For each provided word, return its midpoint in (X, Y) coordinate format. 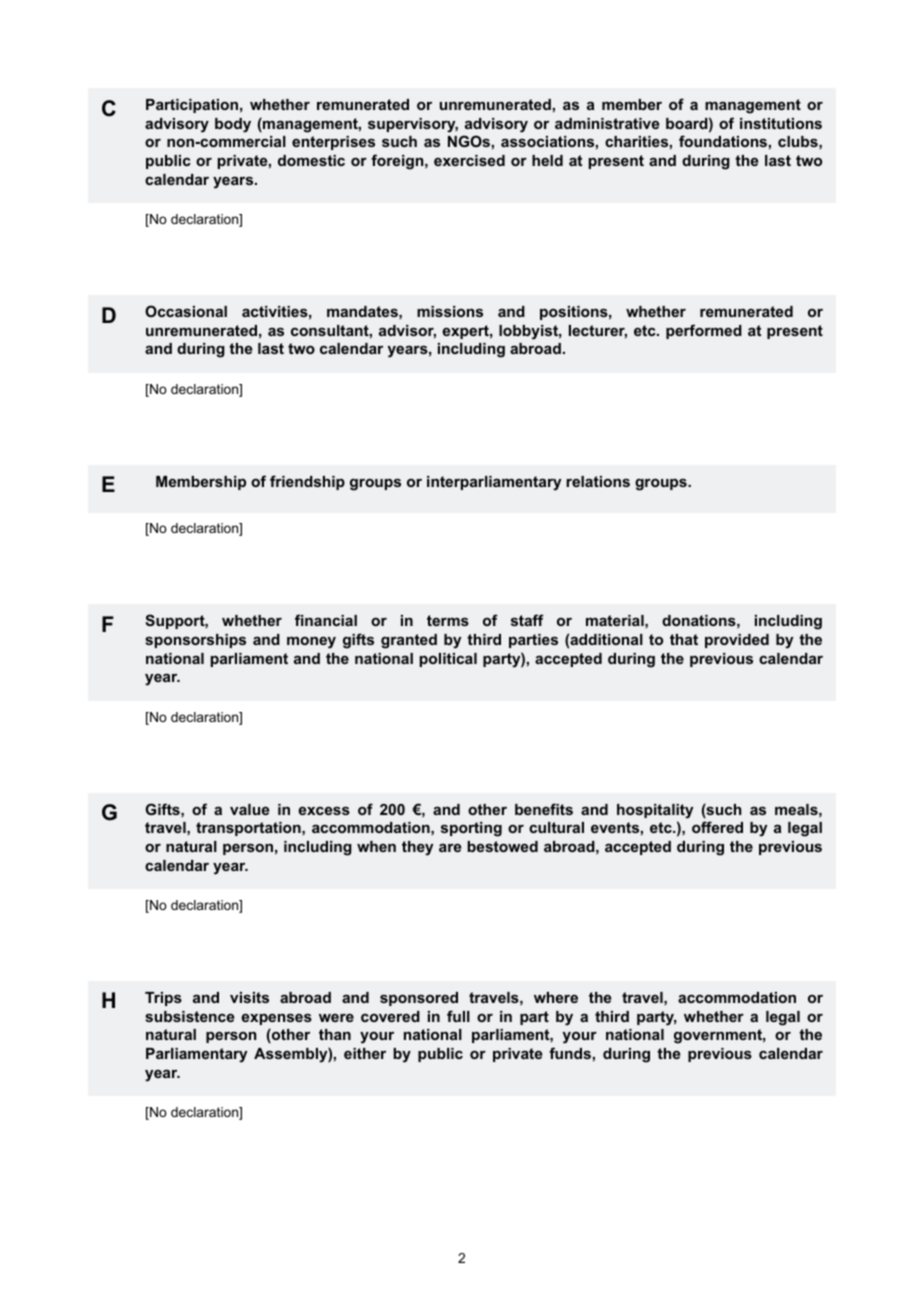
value (250, 809)
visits (249, 997)
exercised (469, 160)
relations (598, 481)
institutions (781, 123)
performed (704, 331)
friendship (307, 482)
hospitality (655, 811)
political (448, 660)
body (233, 125)
